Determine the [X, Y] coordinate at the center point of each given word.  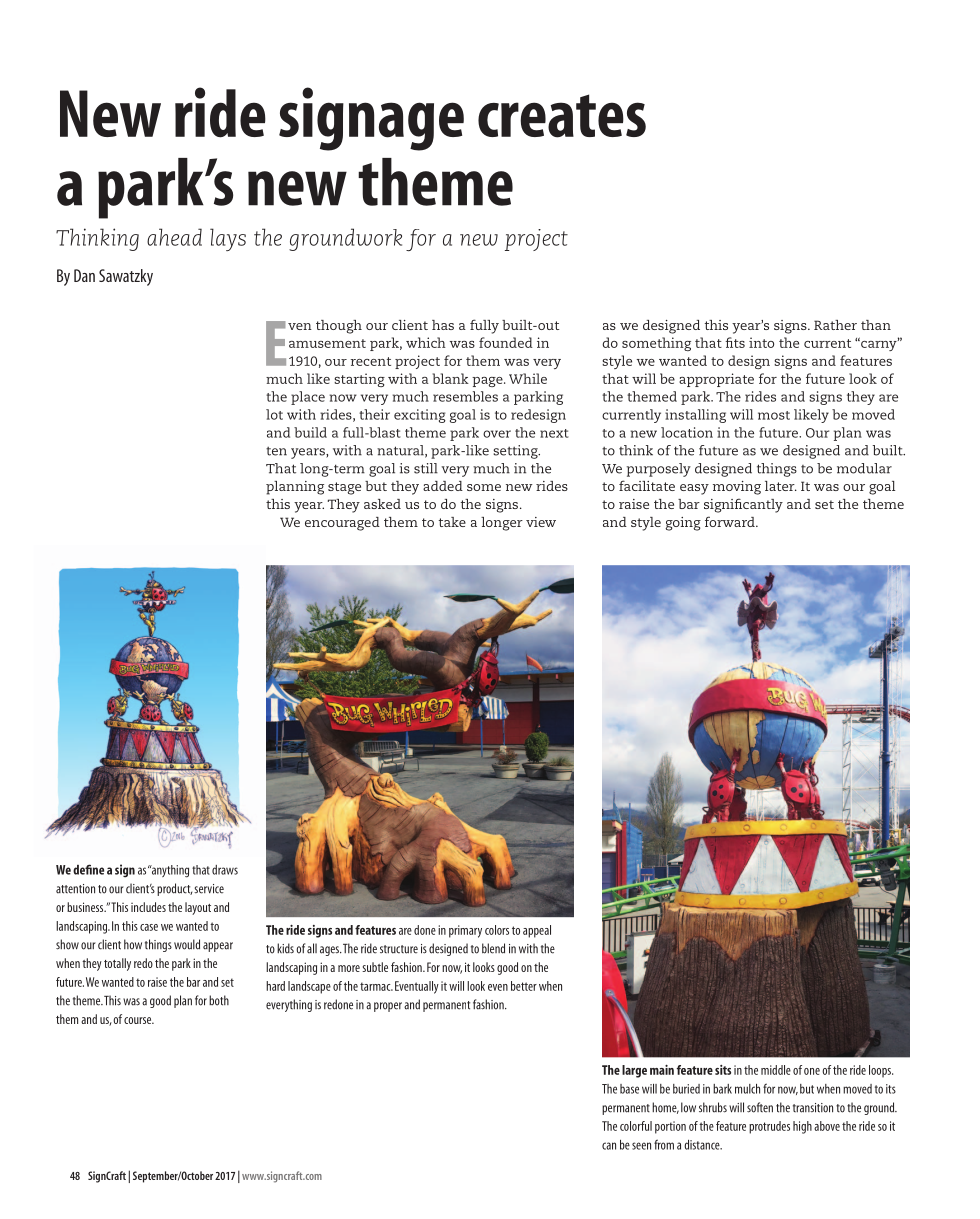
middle [776, 1070]
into [761, 342]
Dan [84, 275]
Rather [835, 325]
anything [169, 871]
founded [506, 342]
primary [465, 931]
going [683, 524]
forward [731, 521]
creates [562, 116]
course [139, 1020]
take [452, 522]
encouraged [342, 524]
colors [497, 930]
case [149, 927]
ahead [174, 237]
